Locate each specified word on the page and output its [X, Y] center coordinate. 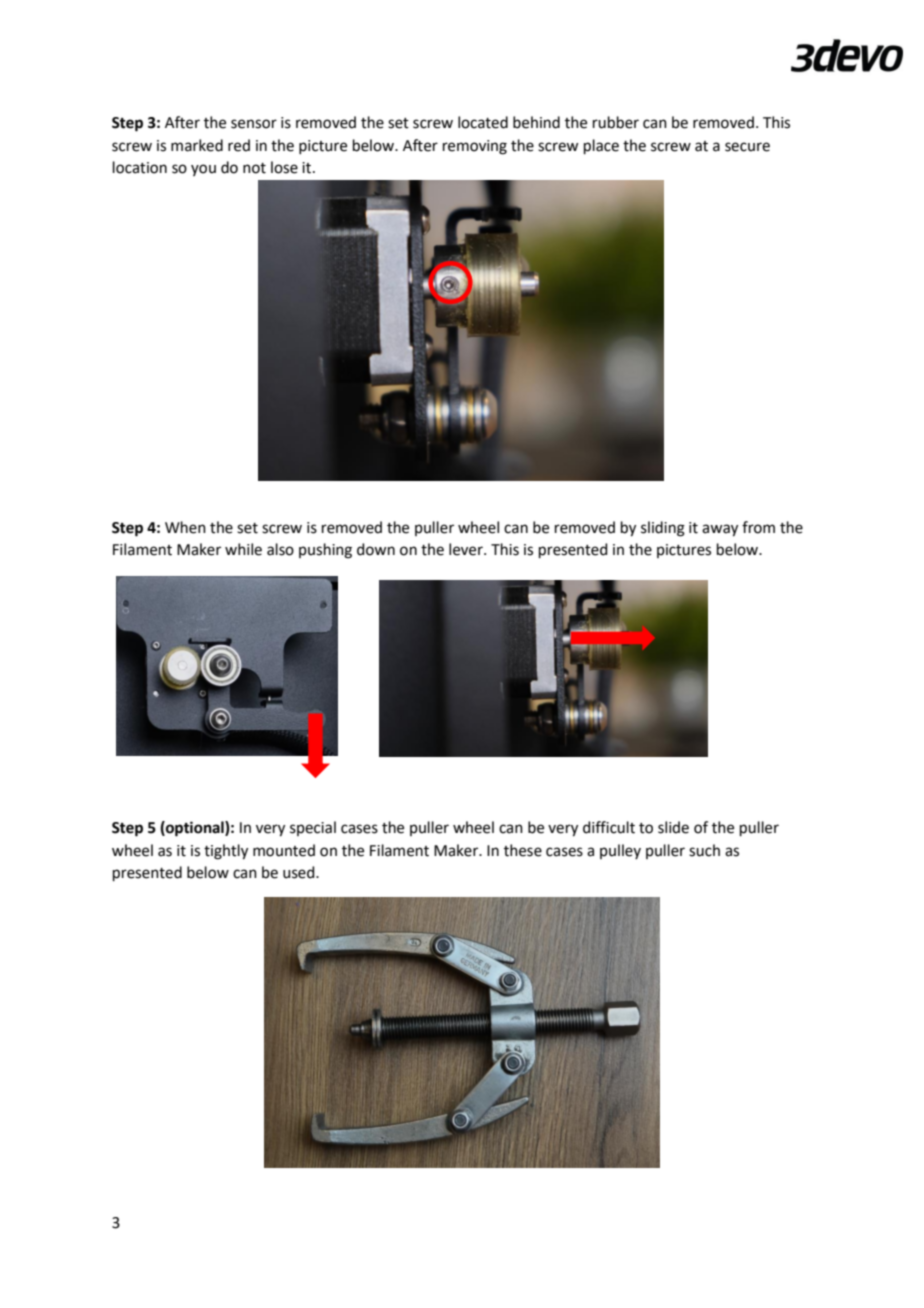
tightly [226, 852]
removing [475, 147]
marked [197, 145]
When [185, 527]
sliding [663, 529]
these [523, 850]
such [704, 850]
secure [747, 147]
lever [467, 549]
